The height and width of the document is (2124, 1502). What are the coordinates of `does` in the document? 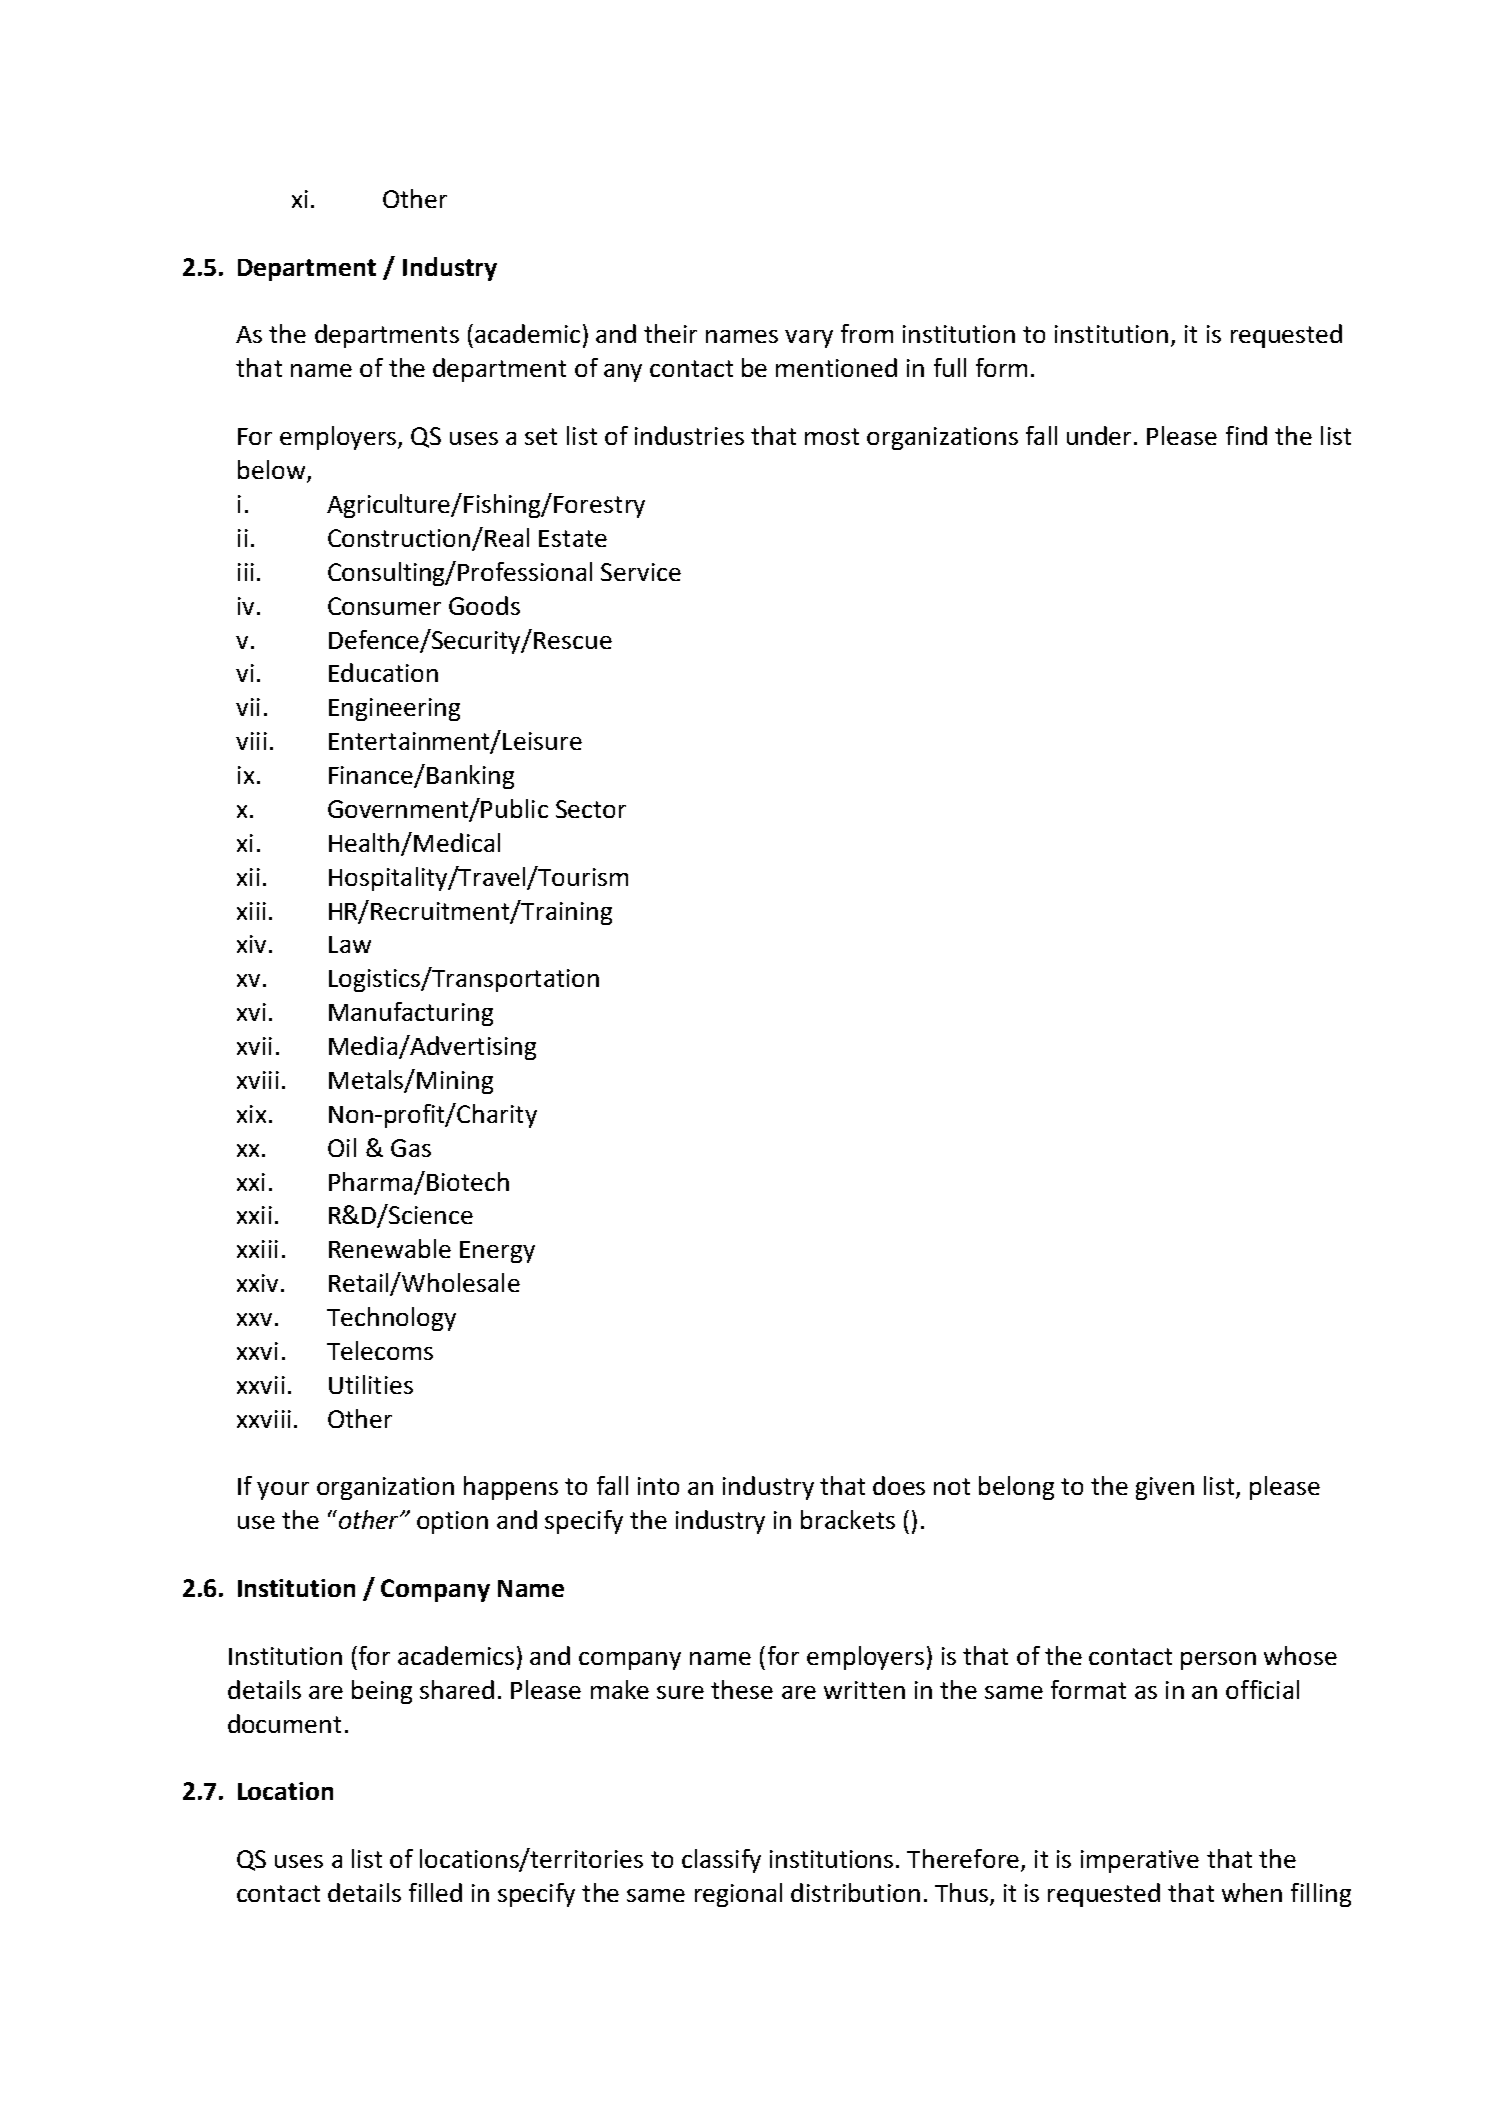 It's located at (899, 1485).
